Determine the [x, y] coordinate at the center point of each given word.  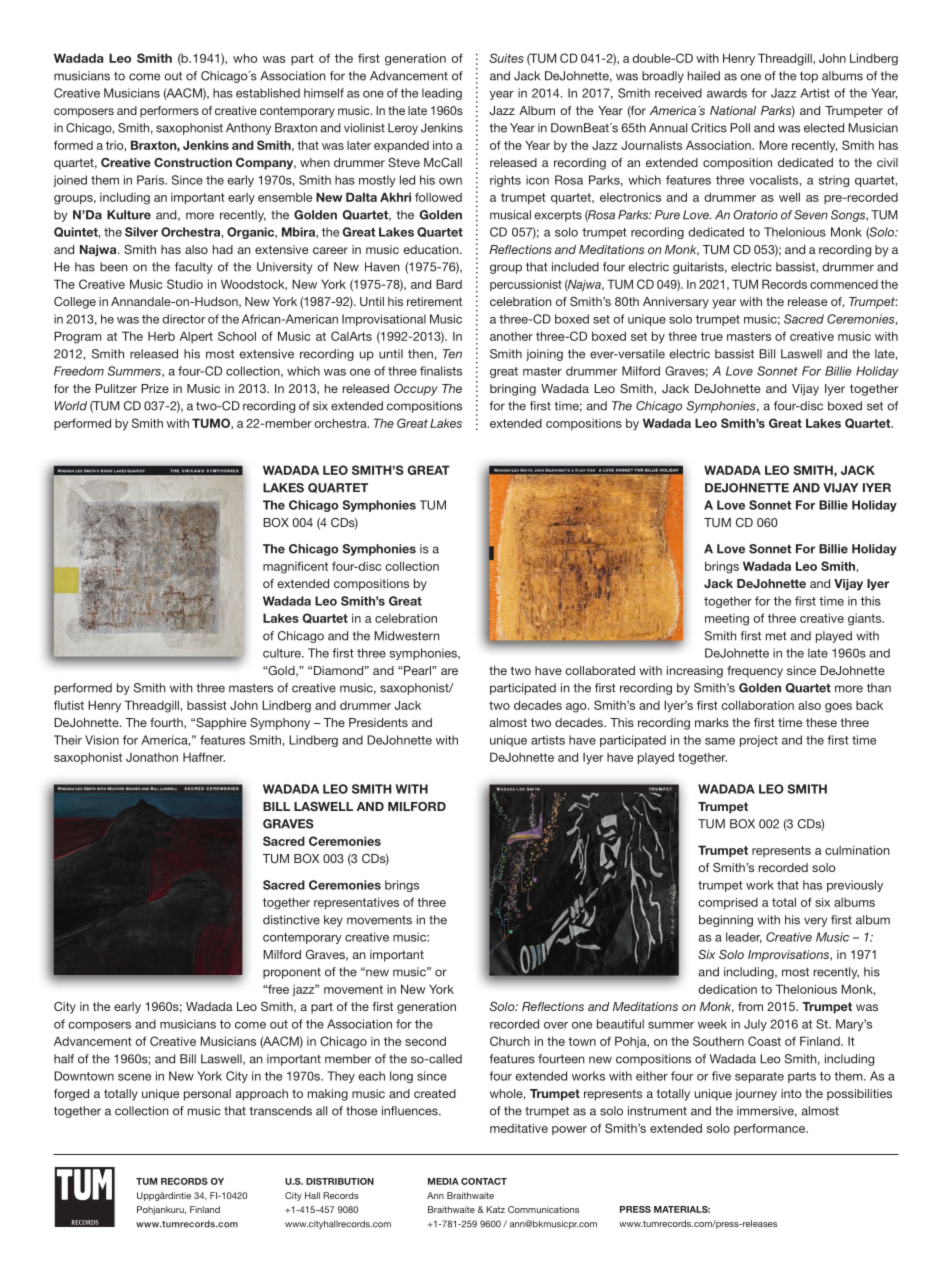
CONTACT [484, 1181]
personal [207, 1095]
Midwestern [406, 636]
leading [442, 94]
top [809, 77]
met [776, 636]
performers [169, 112]
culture [283, 653]
